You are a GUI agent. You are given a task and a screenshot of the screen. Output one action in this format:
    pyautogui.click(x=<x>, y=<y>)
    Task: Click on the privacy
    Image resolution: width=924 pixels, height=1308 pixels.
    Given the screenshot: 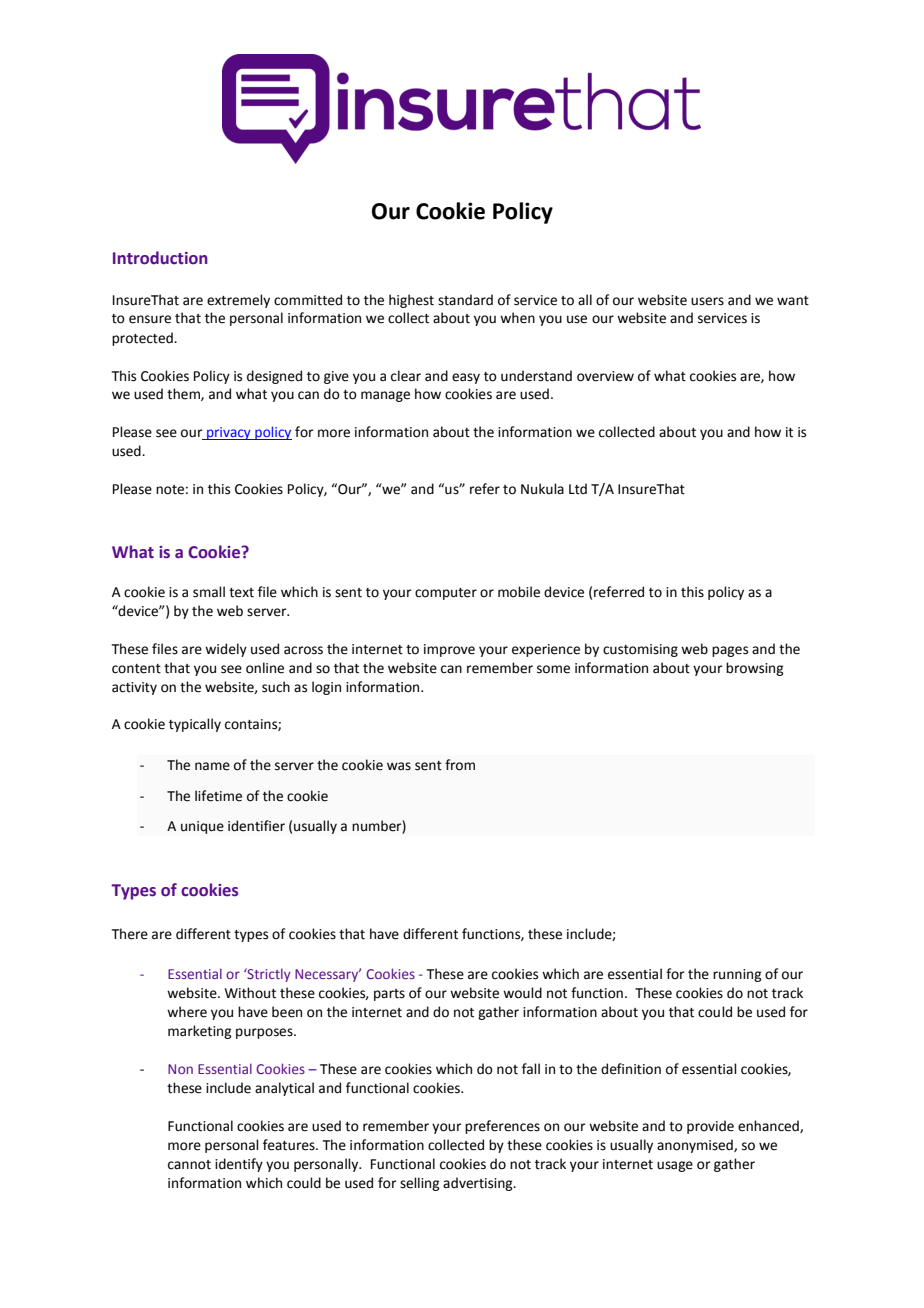 What is the action you would take?
    pyautogui.click(x=229, y=433)
